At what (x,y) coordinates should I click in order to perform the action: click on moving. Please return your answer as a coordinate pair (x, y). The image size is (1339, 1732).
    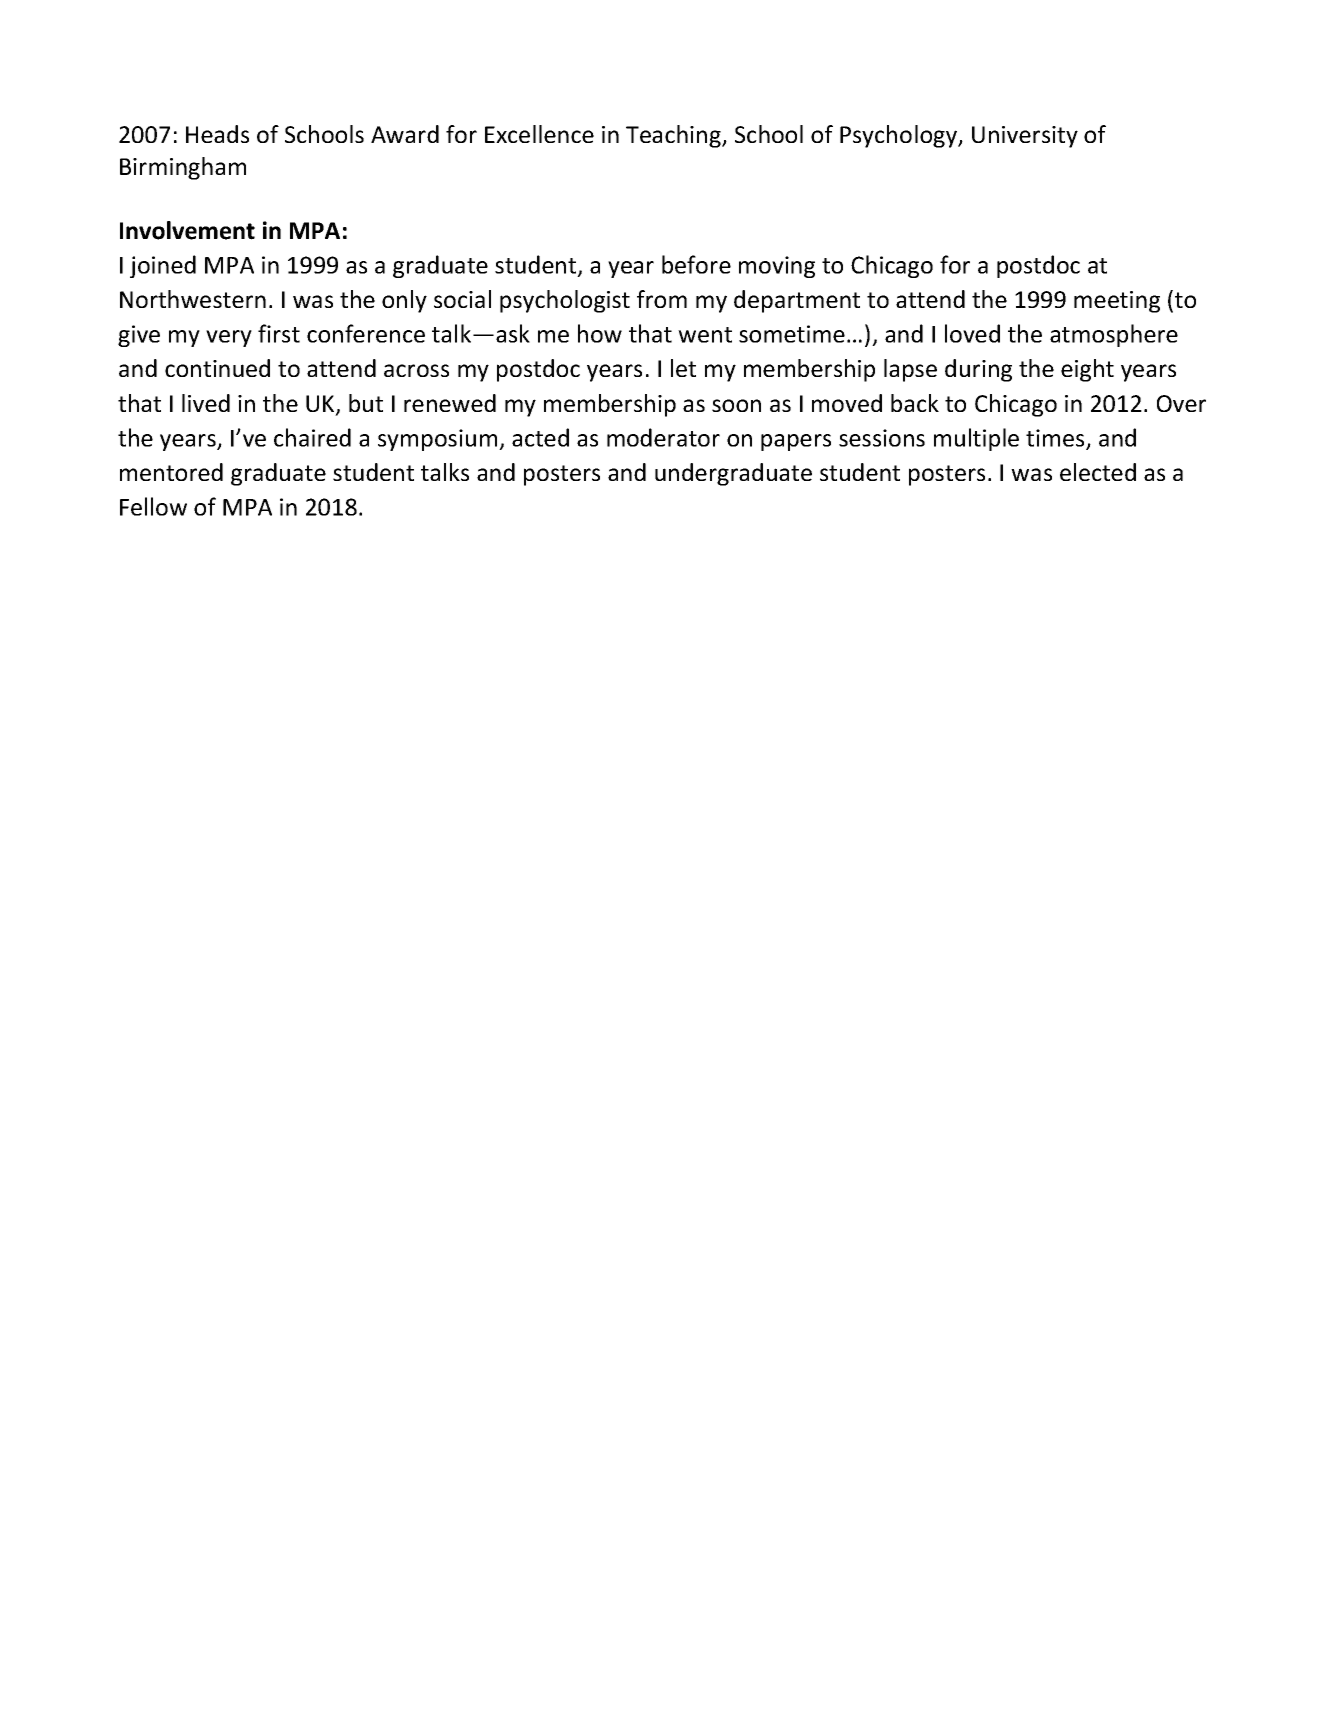
    Looking at the image, I should click on (777, 267).
